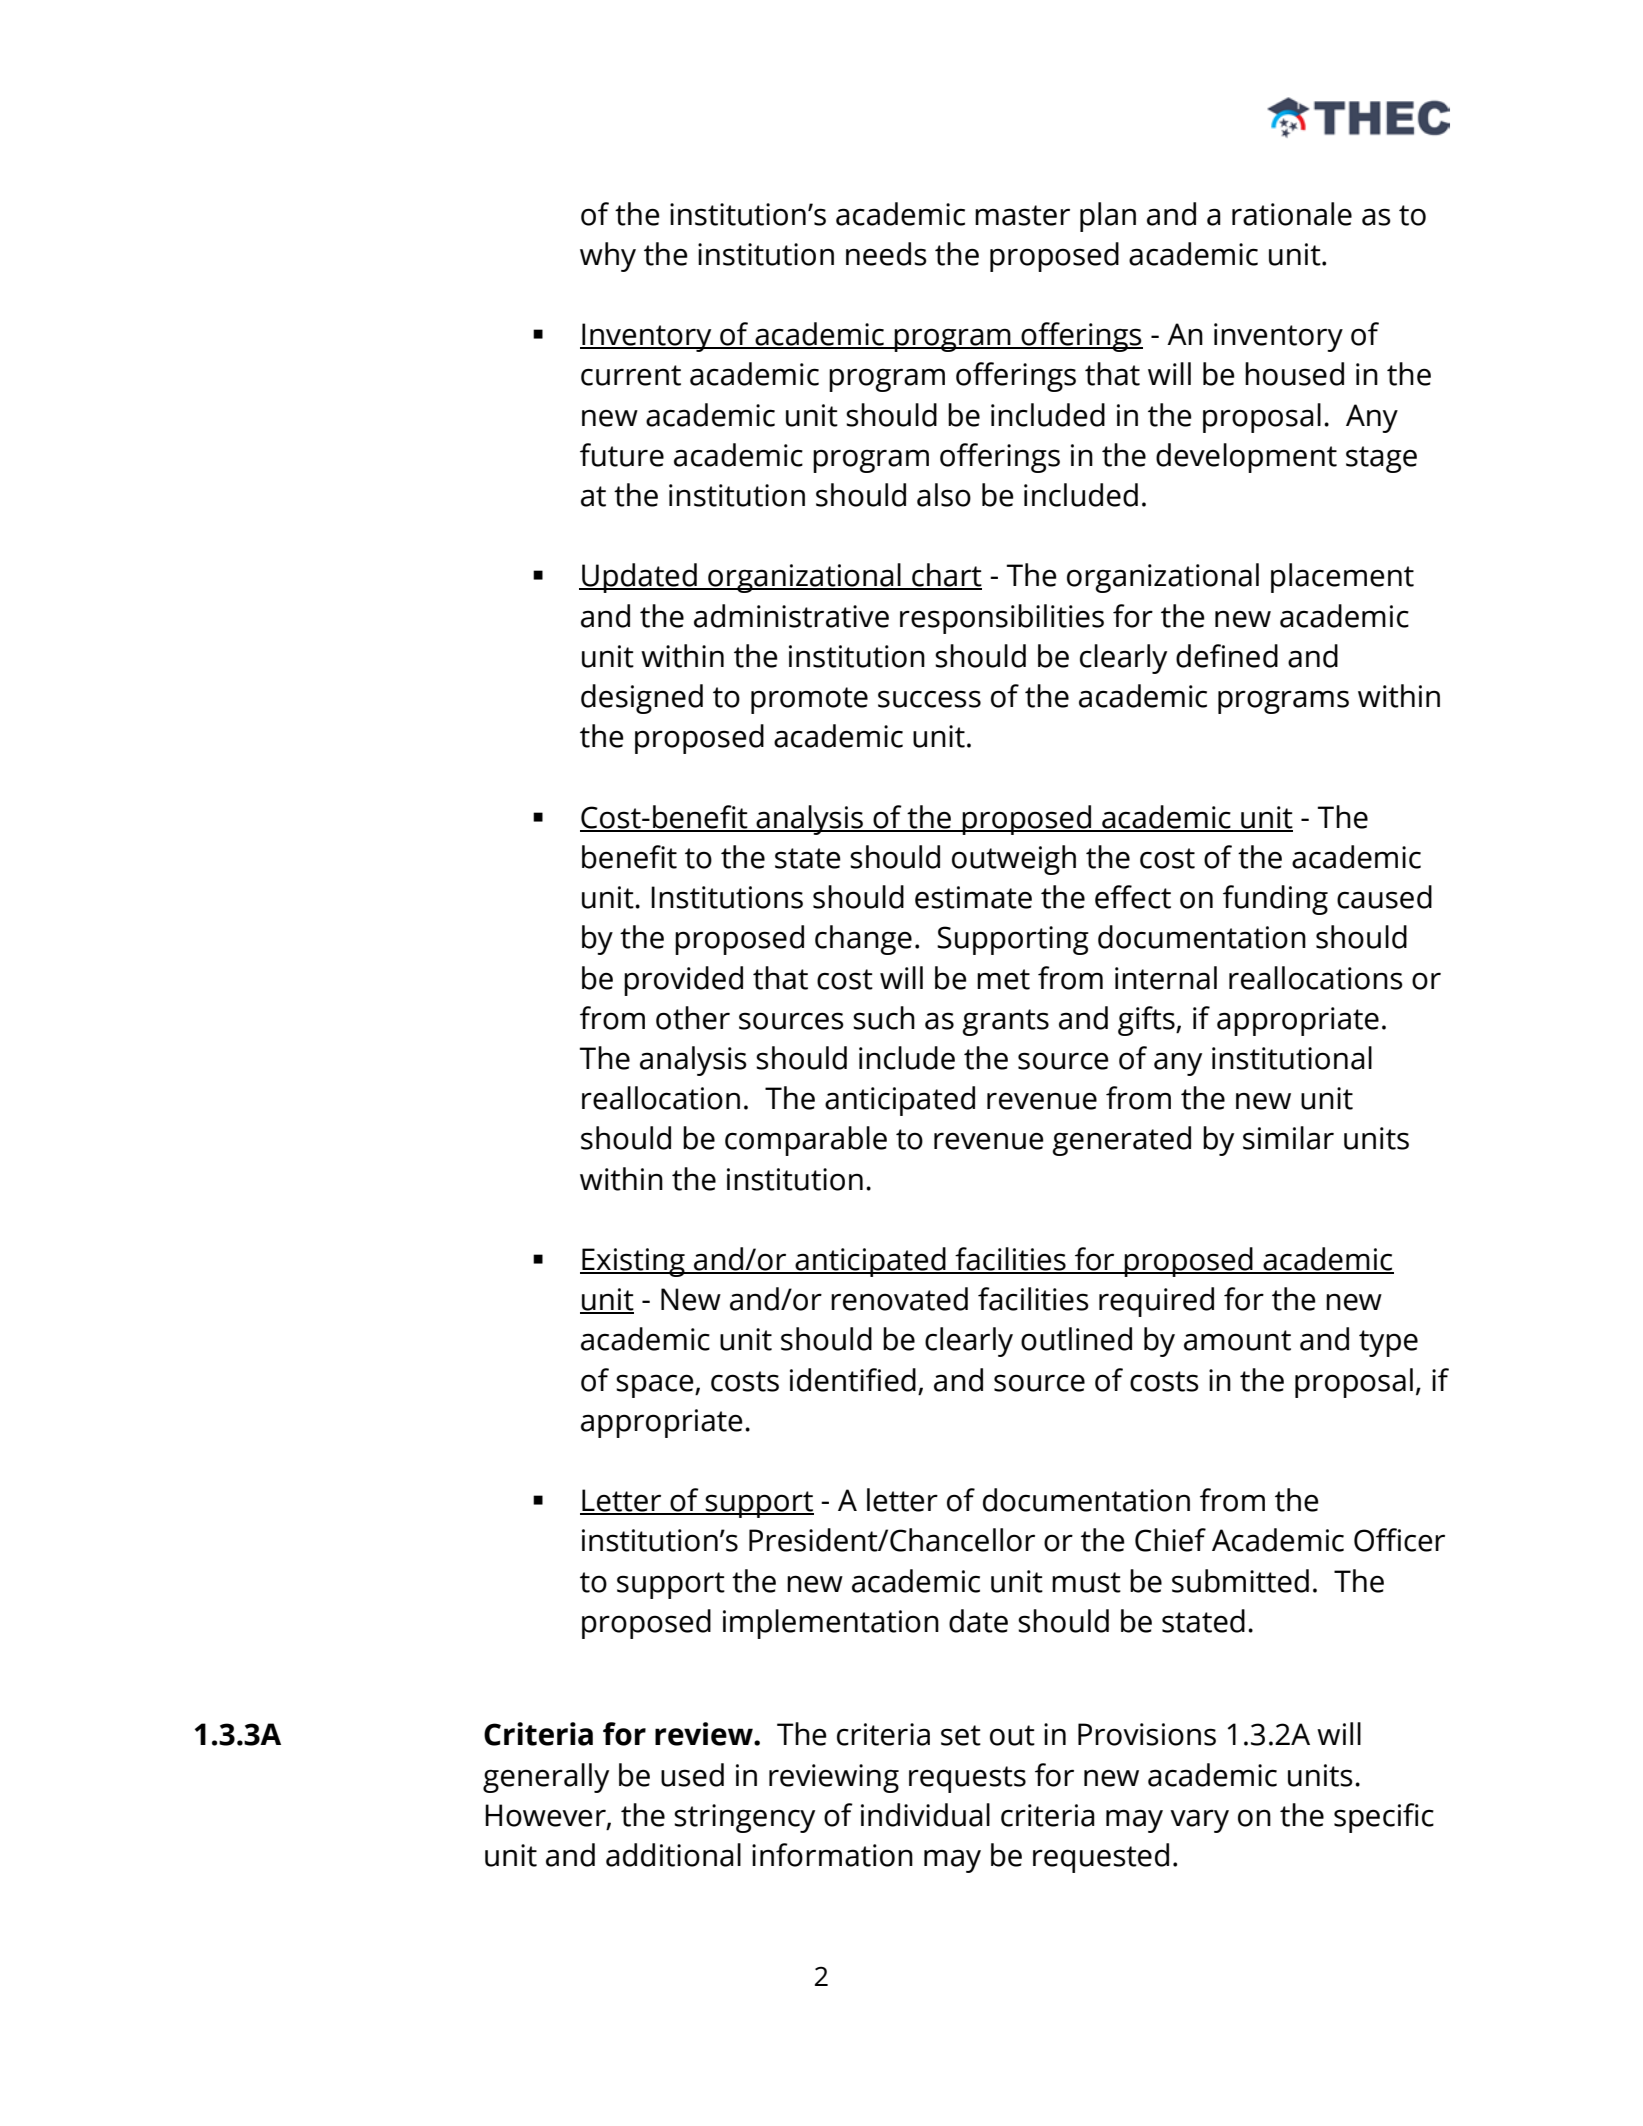 This screenshot has height=2126, width=1643. I want to click on Existing, so click(633, 1262).
